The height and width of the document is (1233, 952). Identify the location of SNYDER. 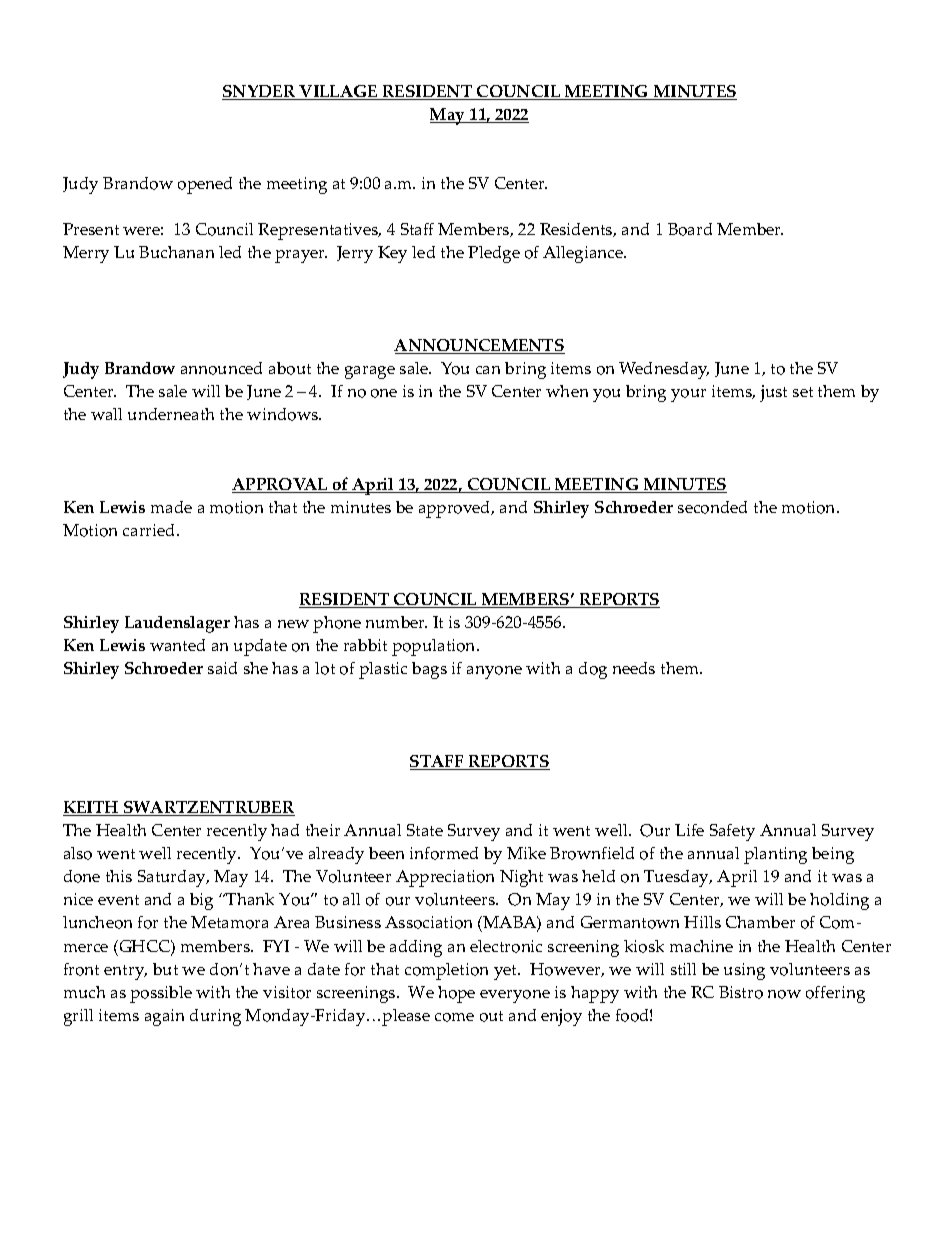
(260, 92).
